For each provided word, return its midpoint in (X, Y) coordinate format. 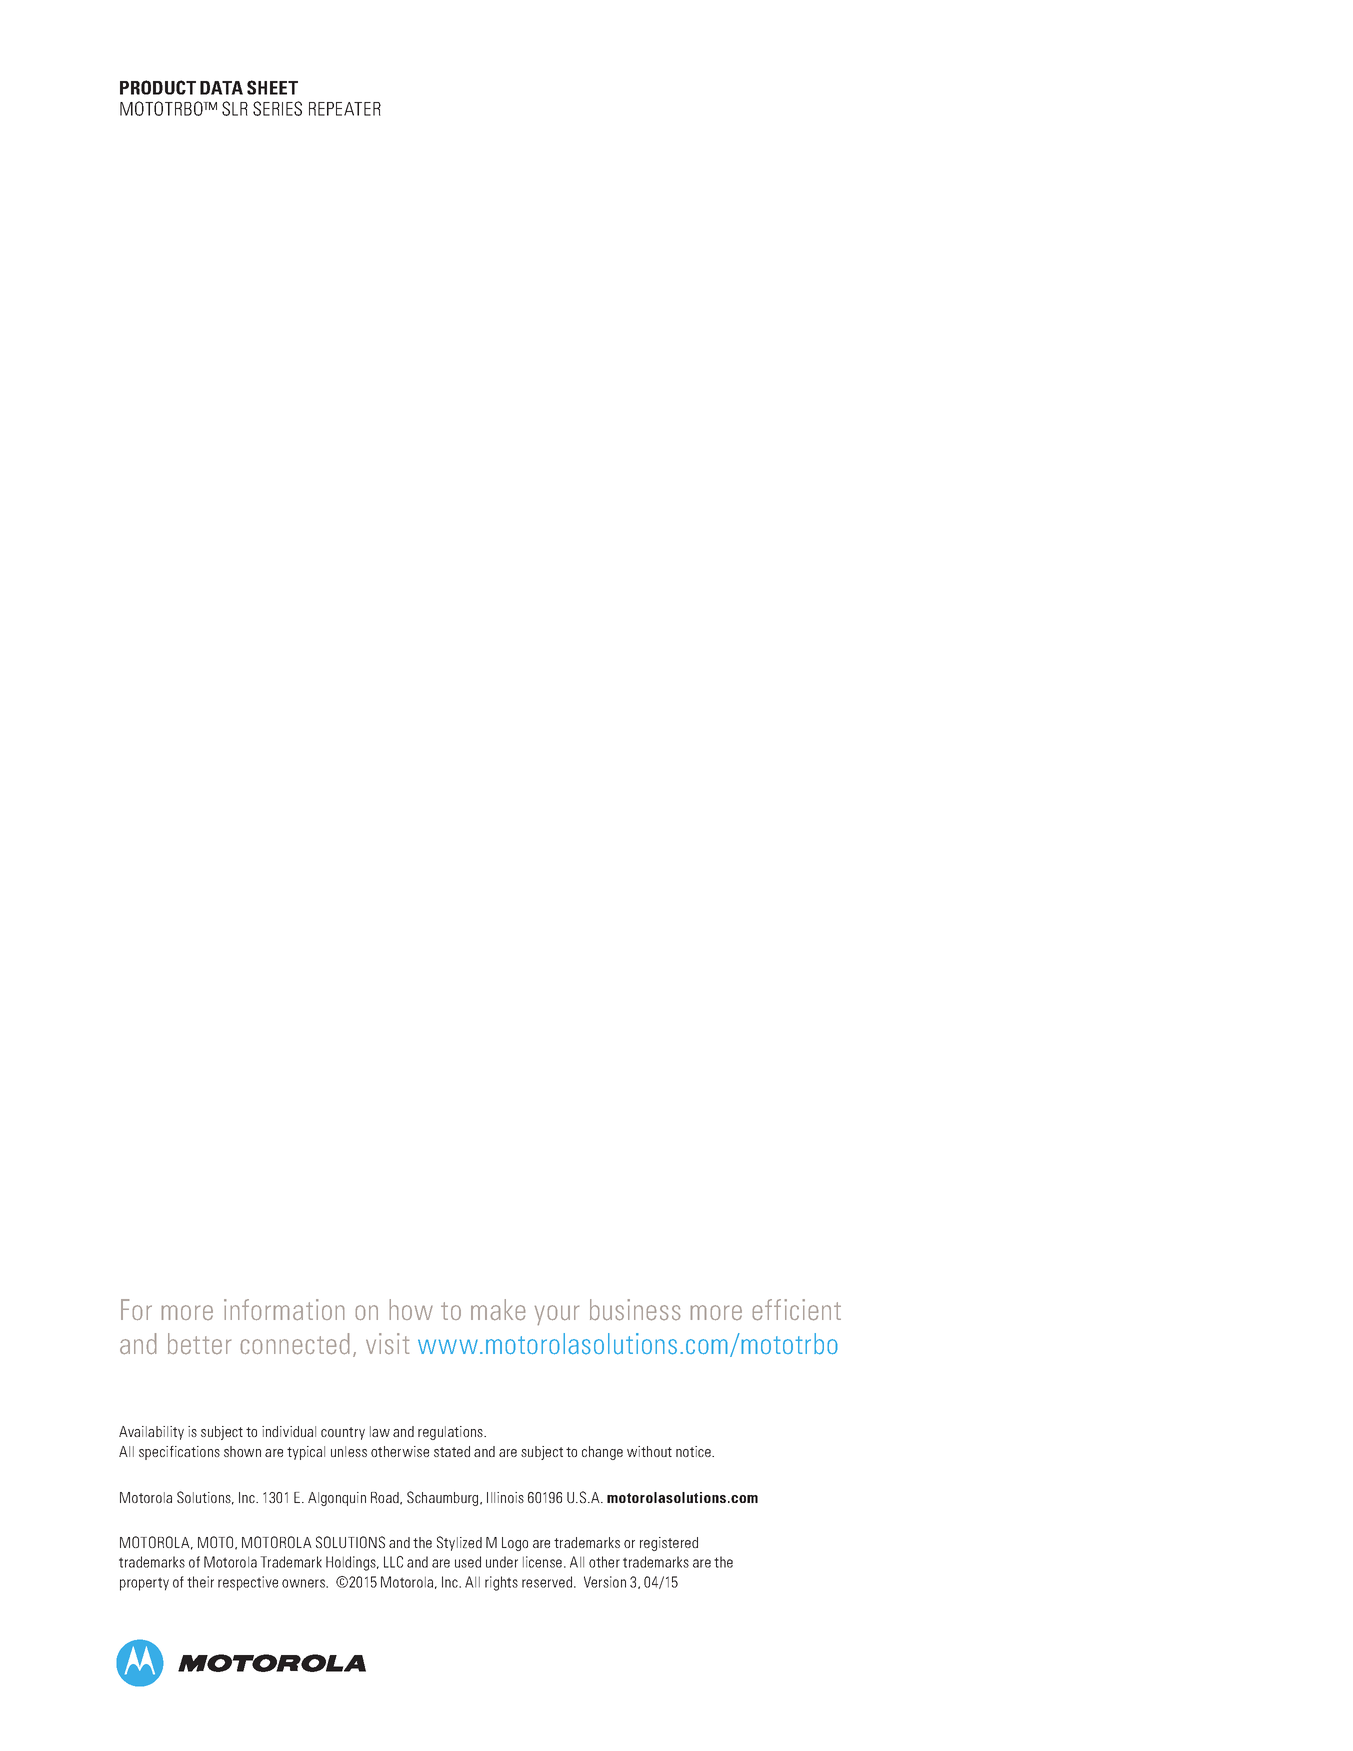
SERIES (277, 108)
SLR (235, 108)
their (200, 1582)
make (498, 1310)
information (284, 1309)
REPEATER (345, 109)
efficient (797, 1310)
